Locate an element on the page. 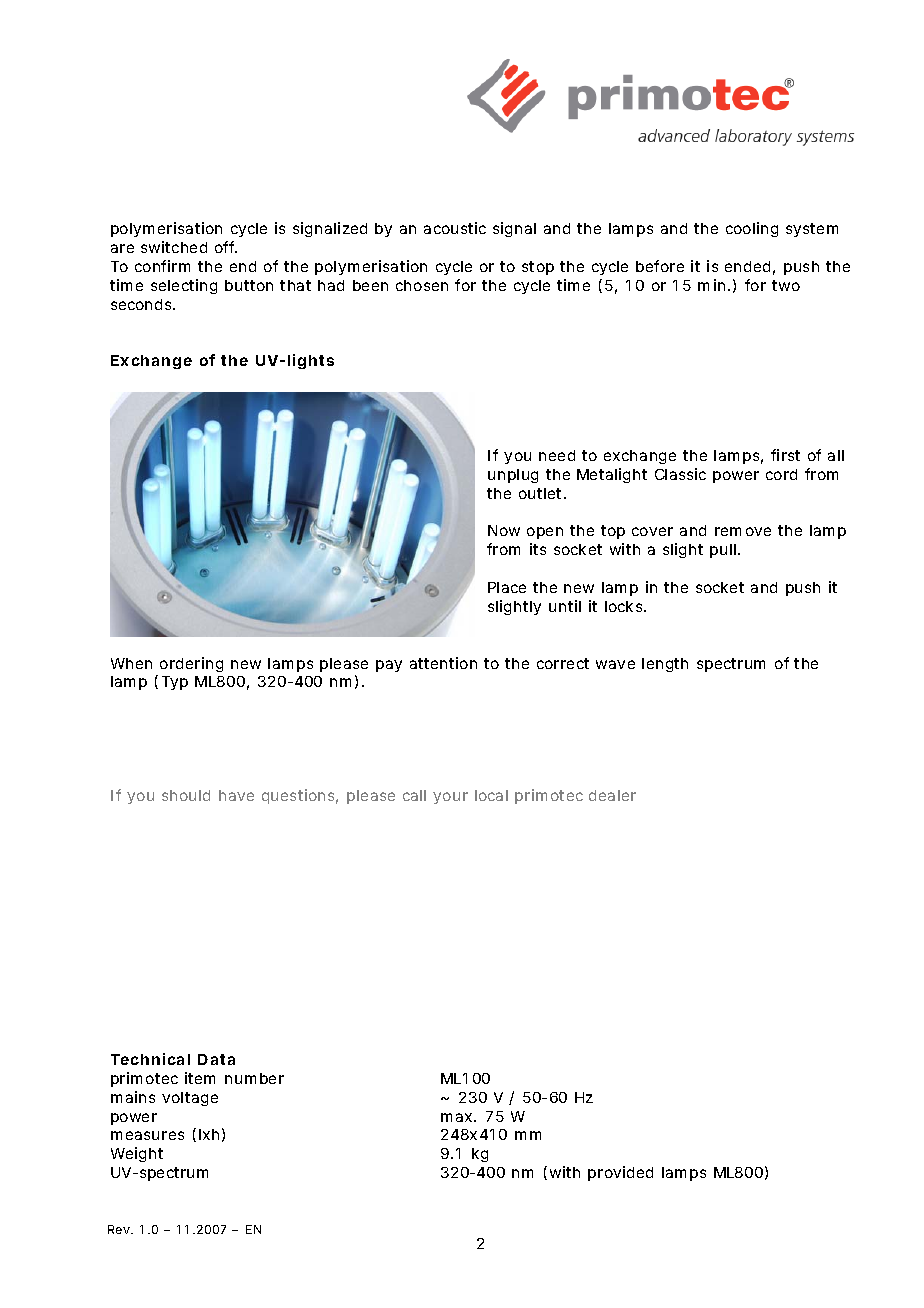 The width and height of the page is (924, 1308). off is located at coordinates (226, 247).
